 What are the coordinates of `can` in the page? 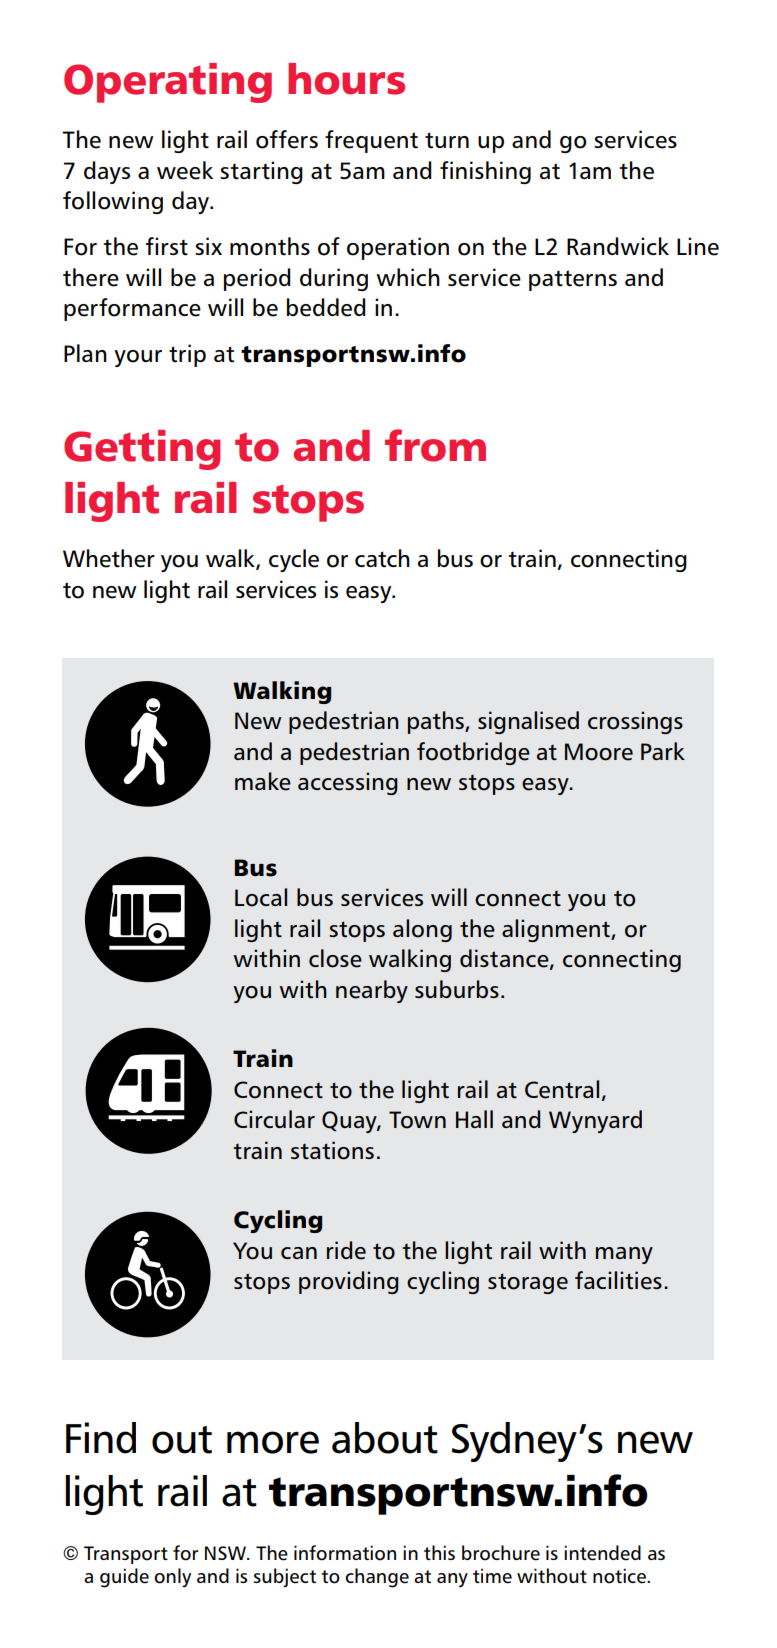 It's located at (299, 1253).
